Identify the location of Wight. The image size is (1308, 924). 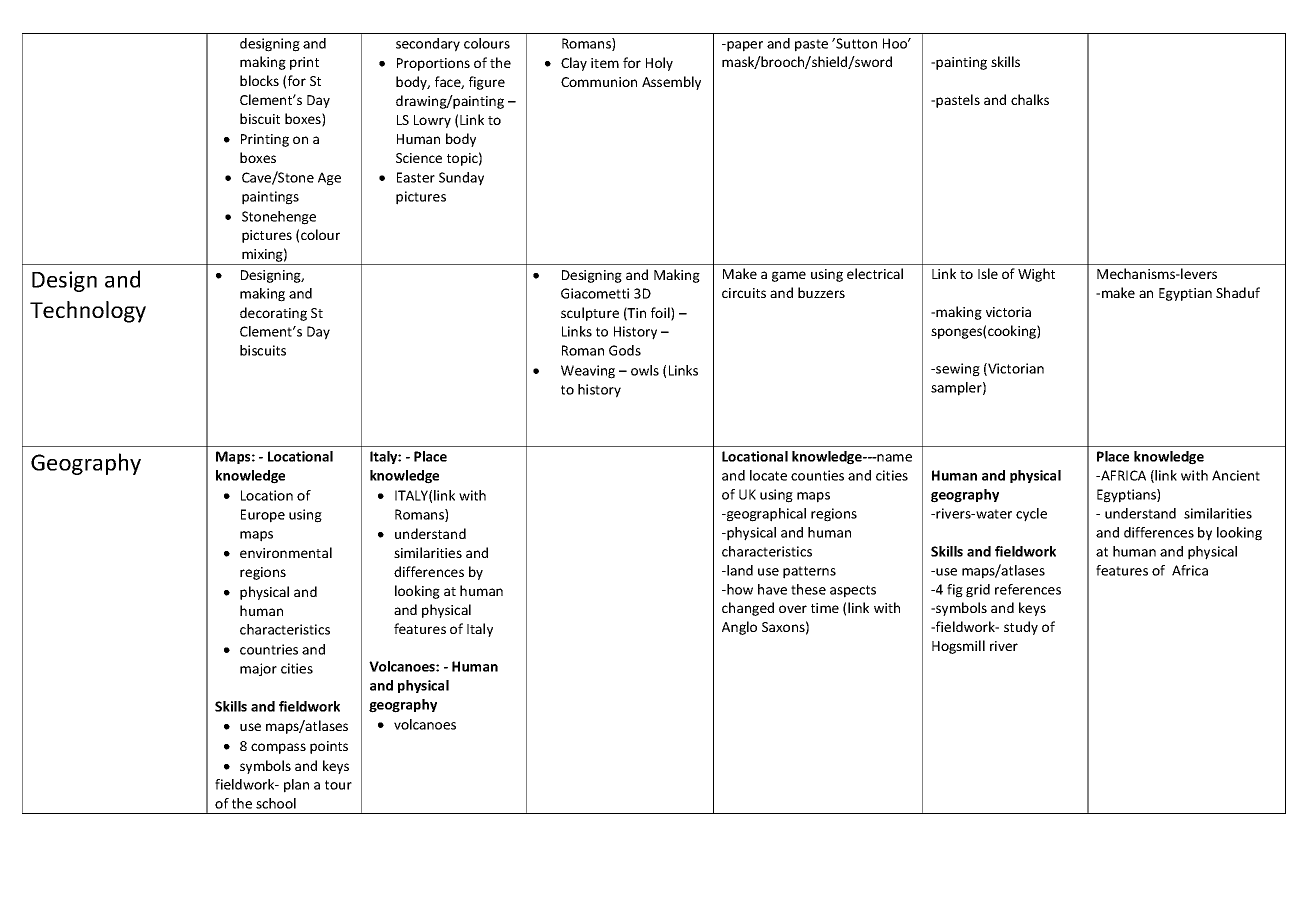
(1036, 275).
